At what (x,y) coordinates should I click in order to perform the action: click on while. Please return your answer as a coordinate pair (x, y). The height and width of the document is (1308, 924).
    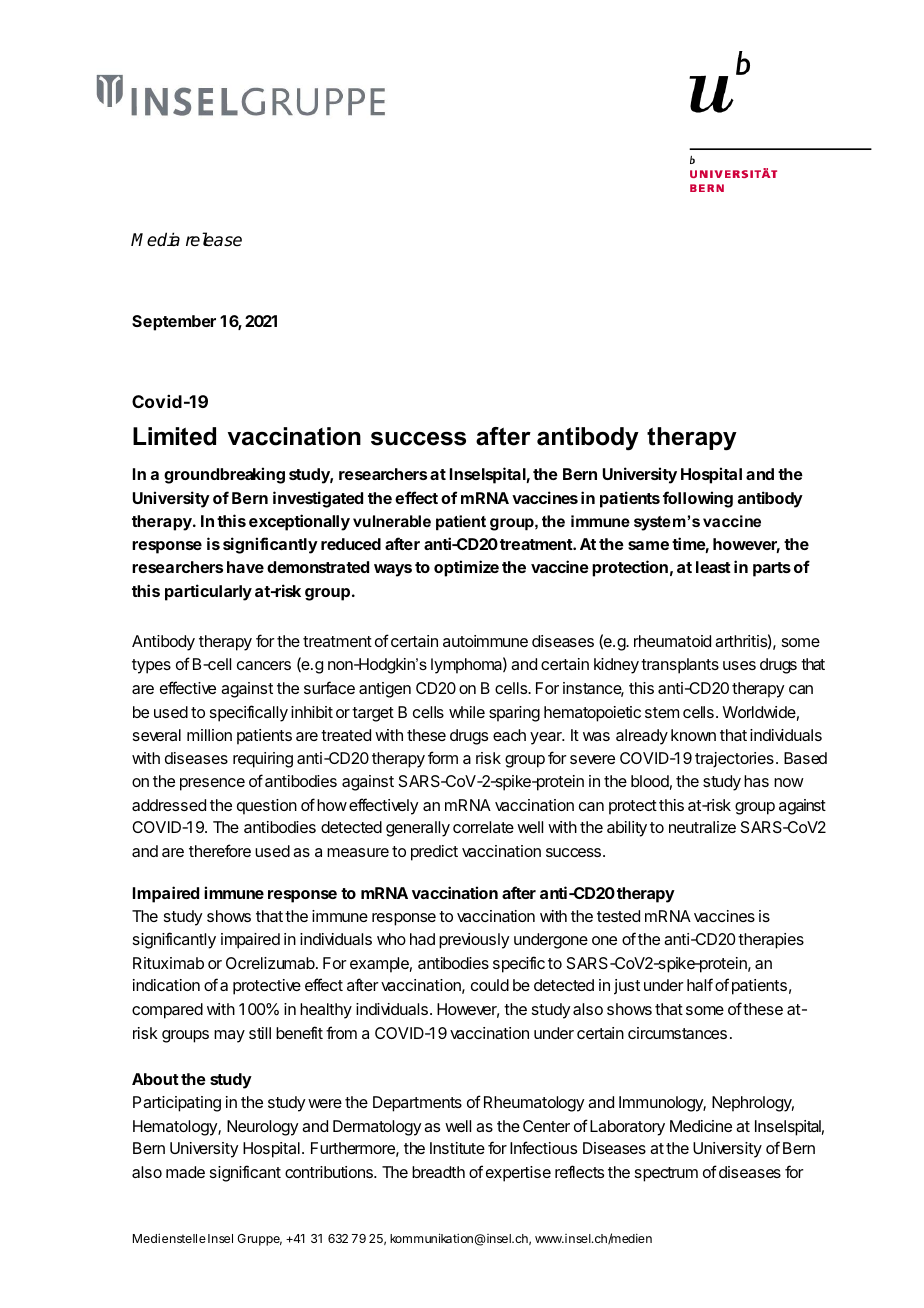
    Looking at the image, I should click on (467, 712).
